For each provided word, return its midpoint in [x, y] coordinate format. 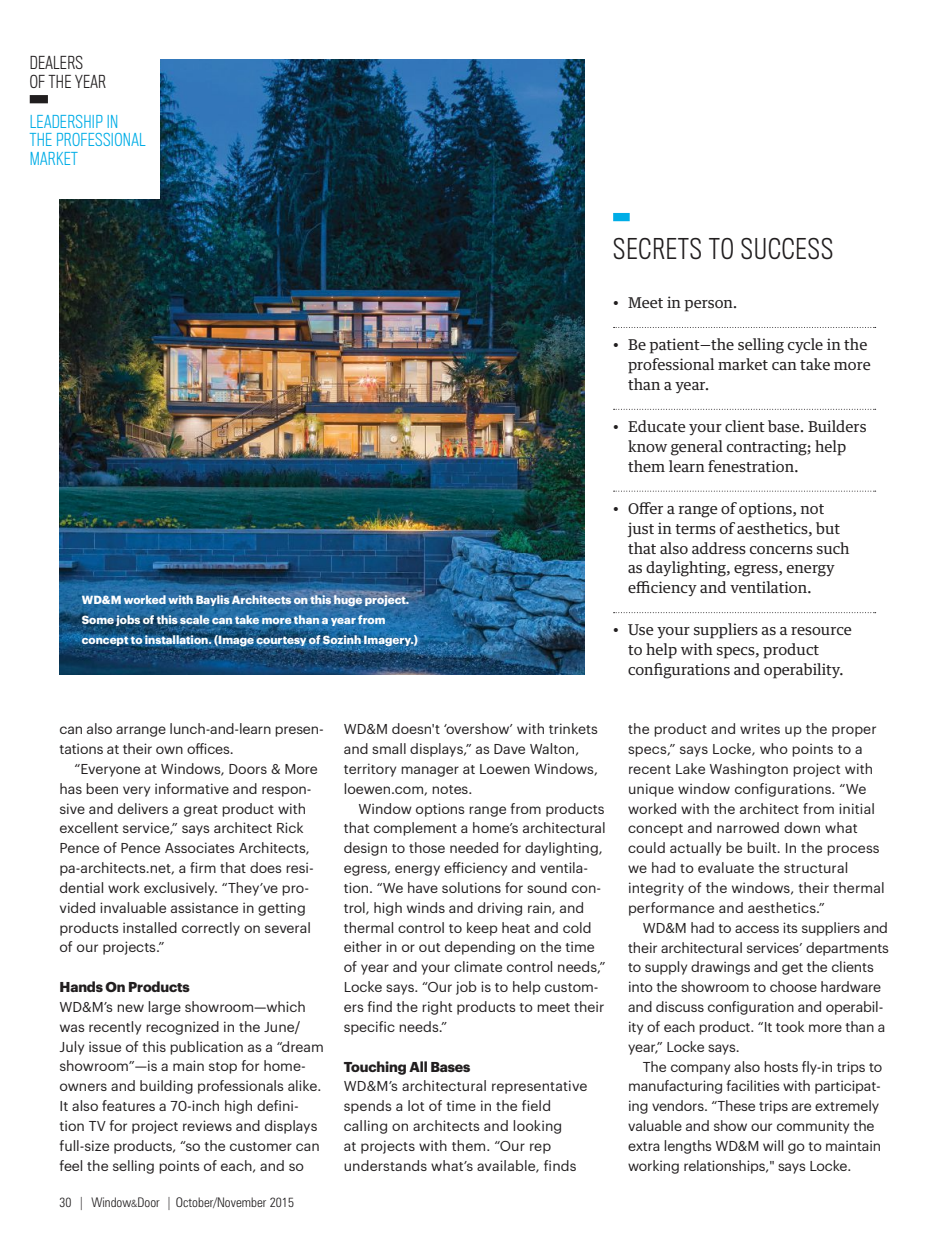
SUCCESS [787, 249]
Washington [749, 770]
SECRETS [657, 249]
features [128, 1105]
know [647, 446]
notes [451, 789]
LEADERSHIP [67, 121]
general [697, 448]
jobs [128, 620]
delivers [143, 808]
